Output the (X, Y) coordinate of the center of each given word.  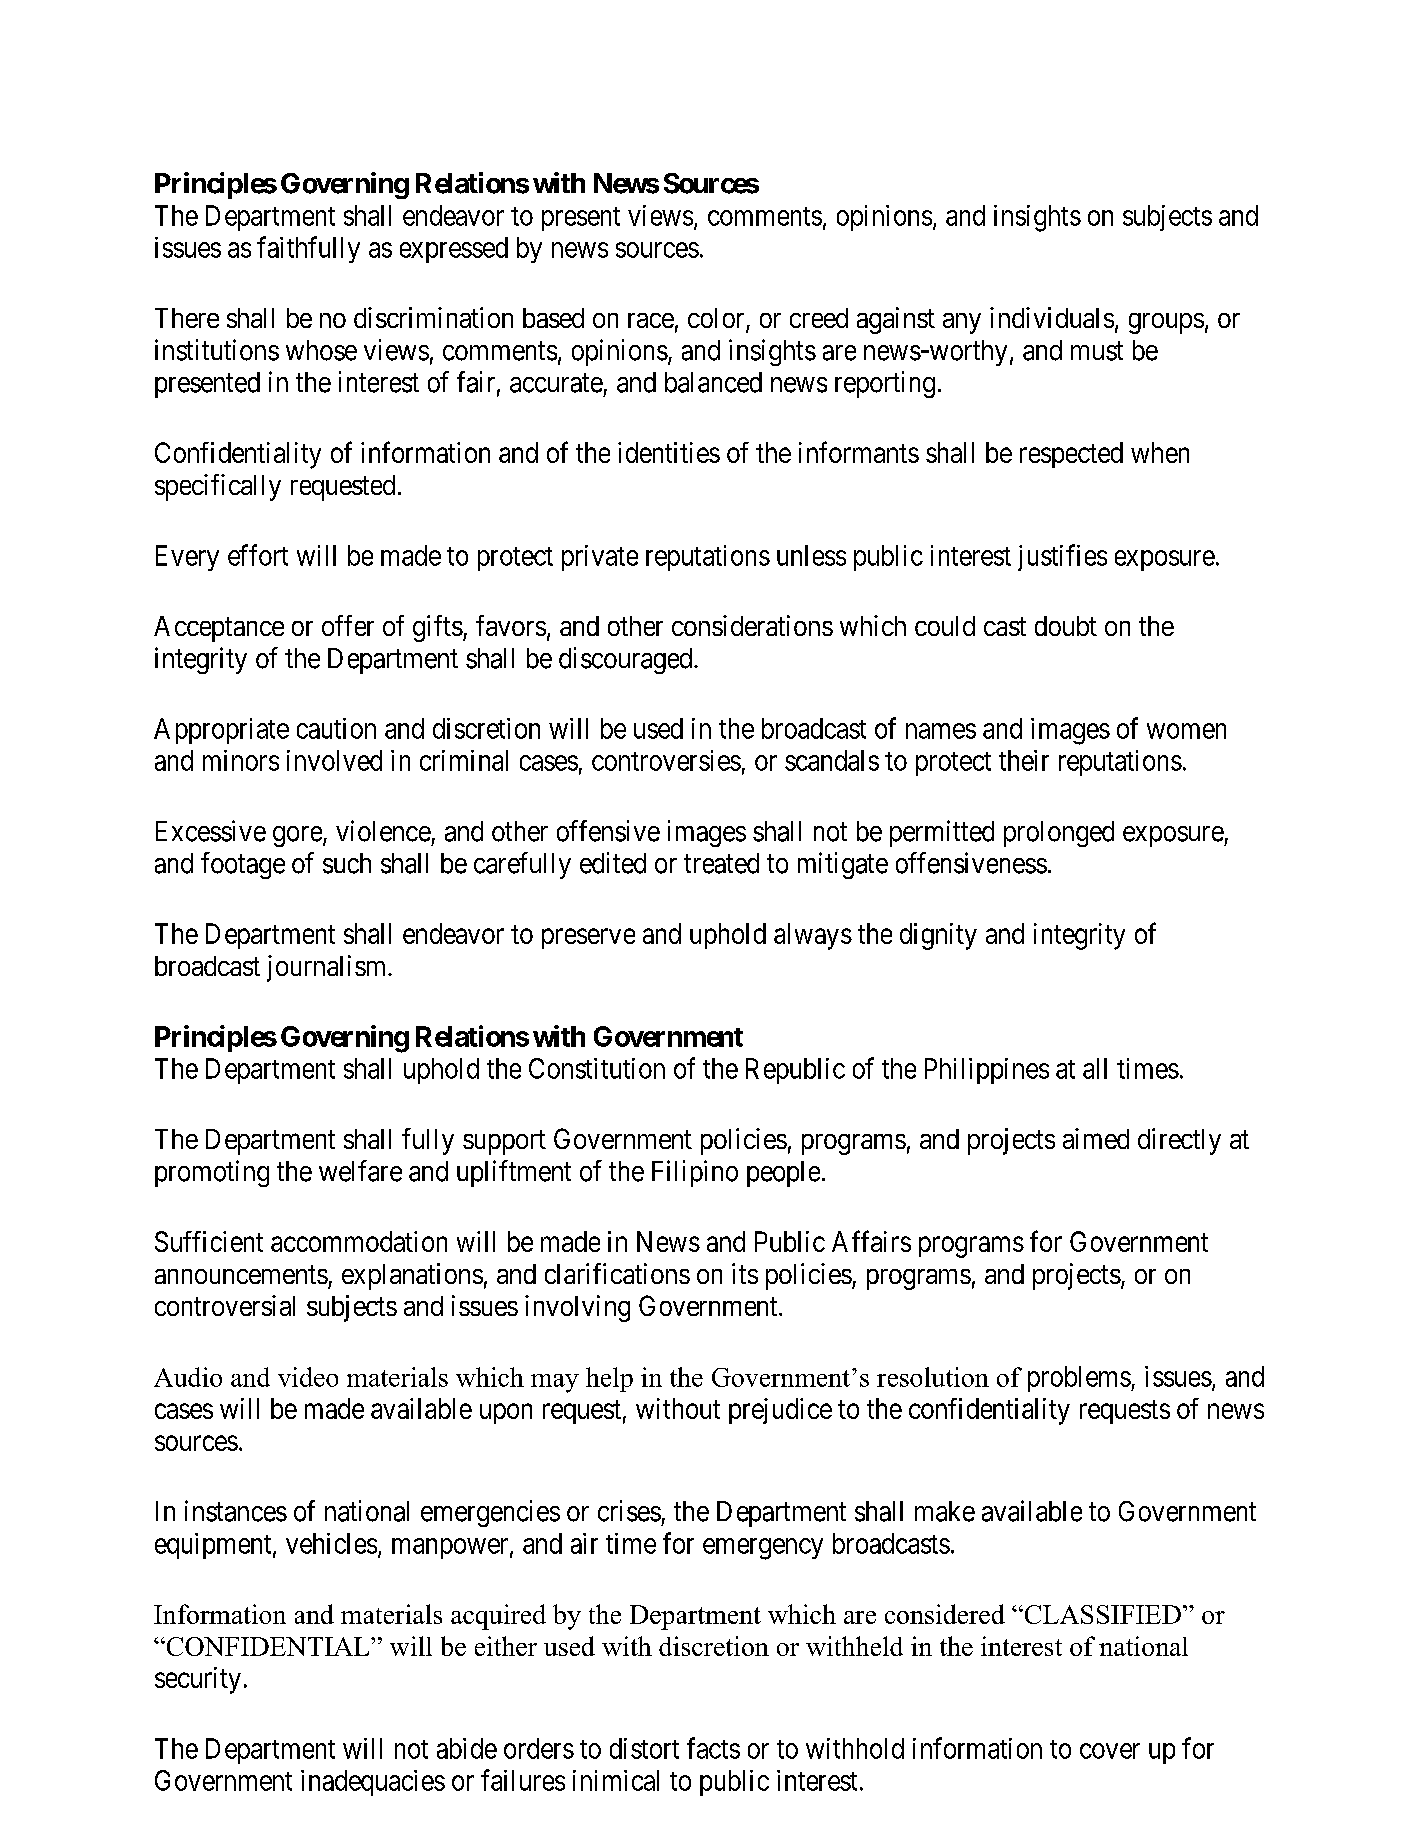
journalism (328, 968)
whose (321, 350)
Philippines (987, 1071)
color (717, 319)
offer (348, 625)
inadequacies (373, 1783)
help (609, 1379)
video (308, 1377)
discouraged (627, 660)
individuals (1052, 317)
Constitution (597, 1068)
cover (1110, 1751)
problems (1079, 1379)
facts (713, 1748)
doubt (1066, 626)
